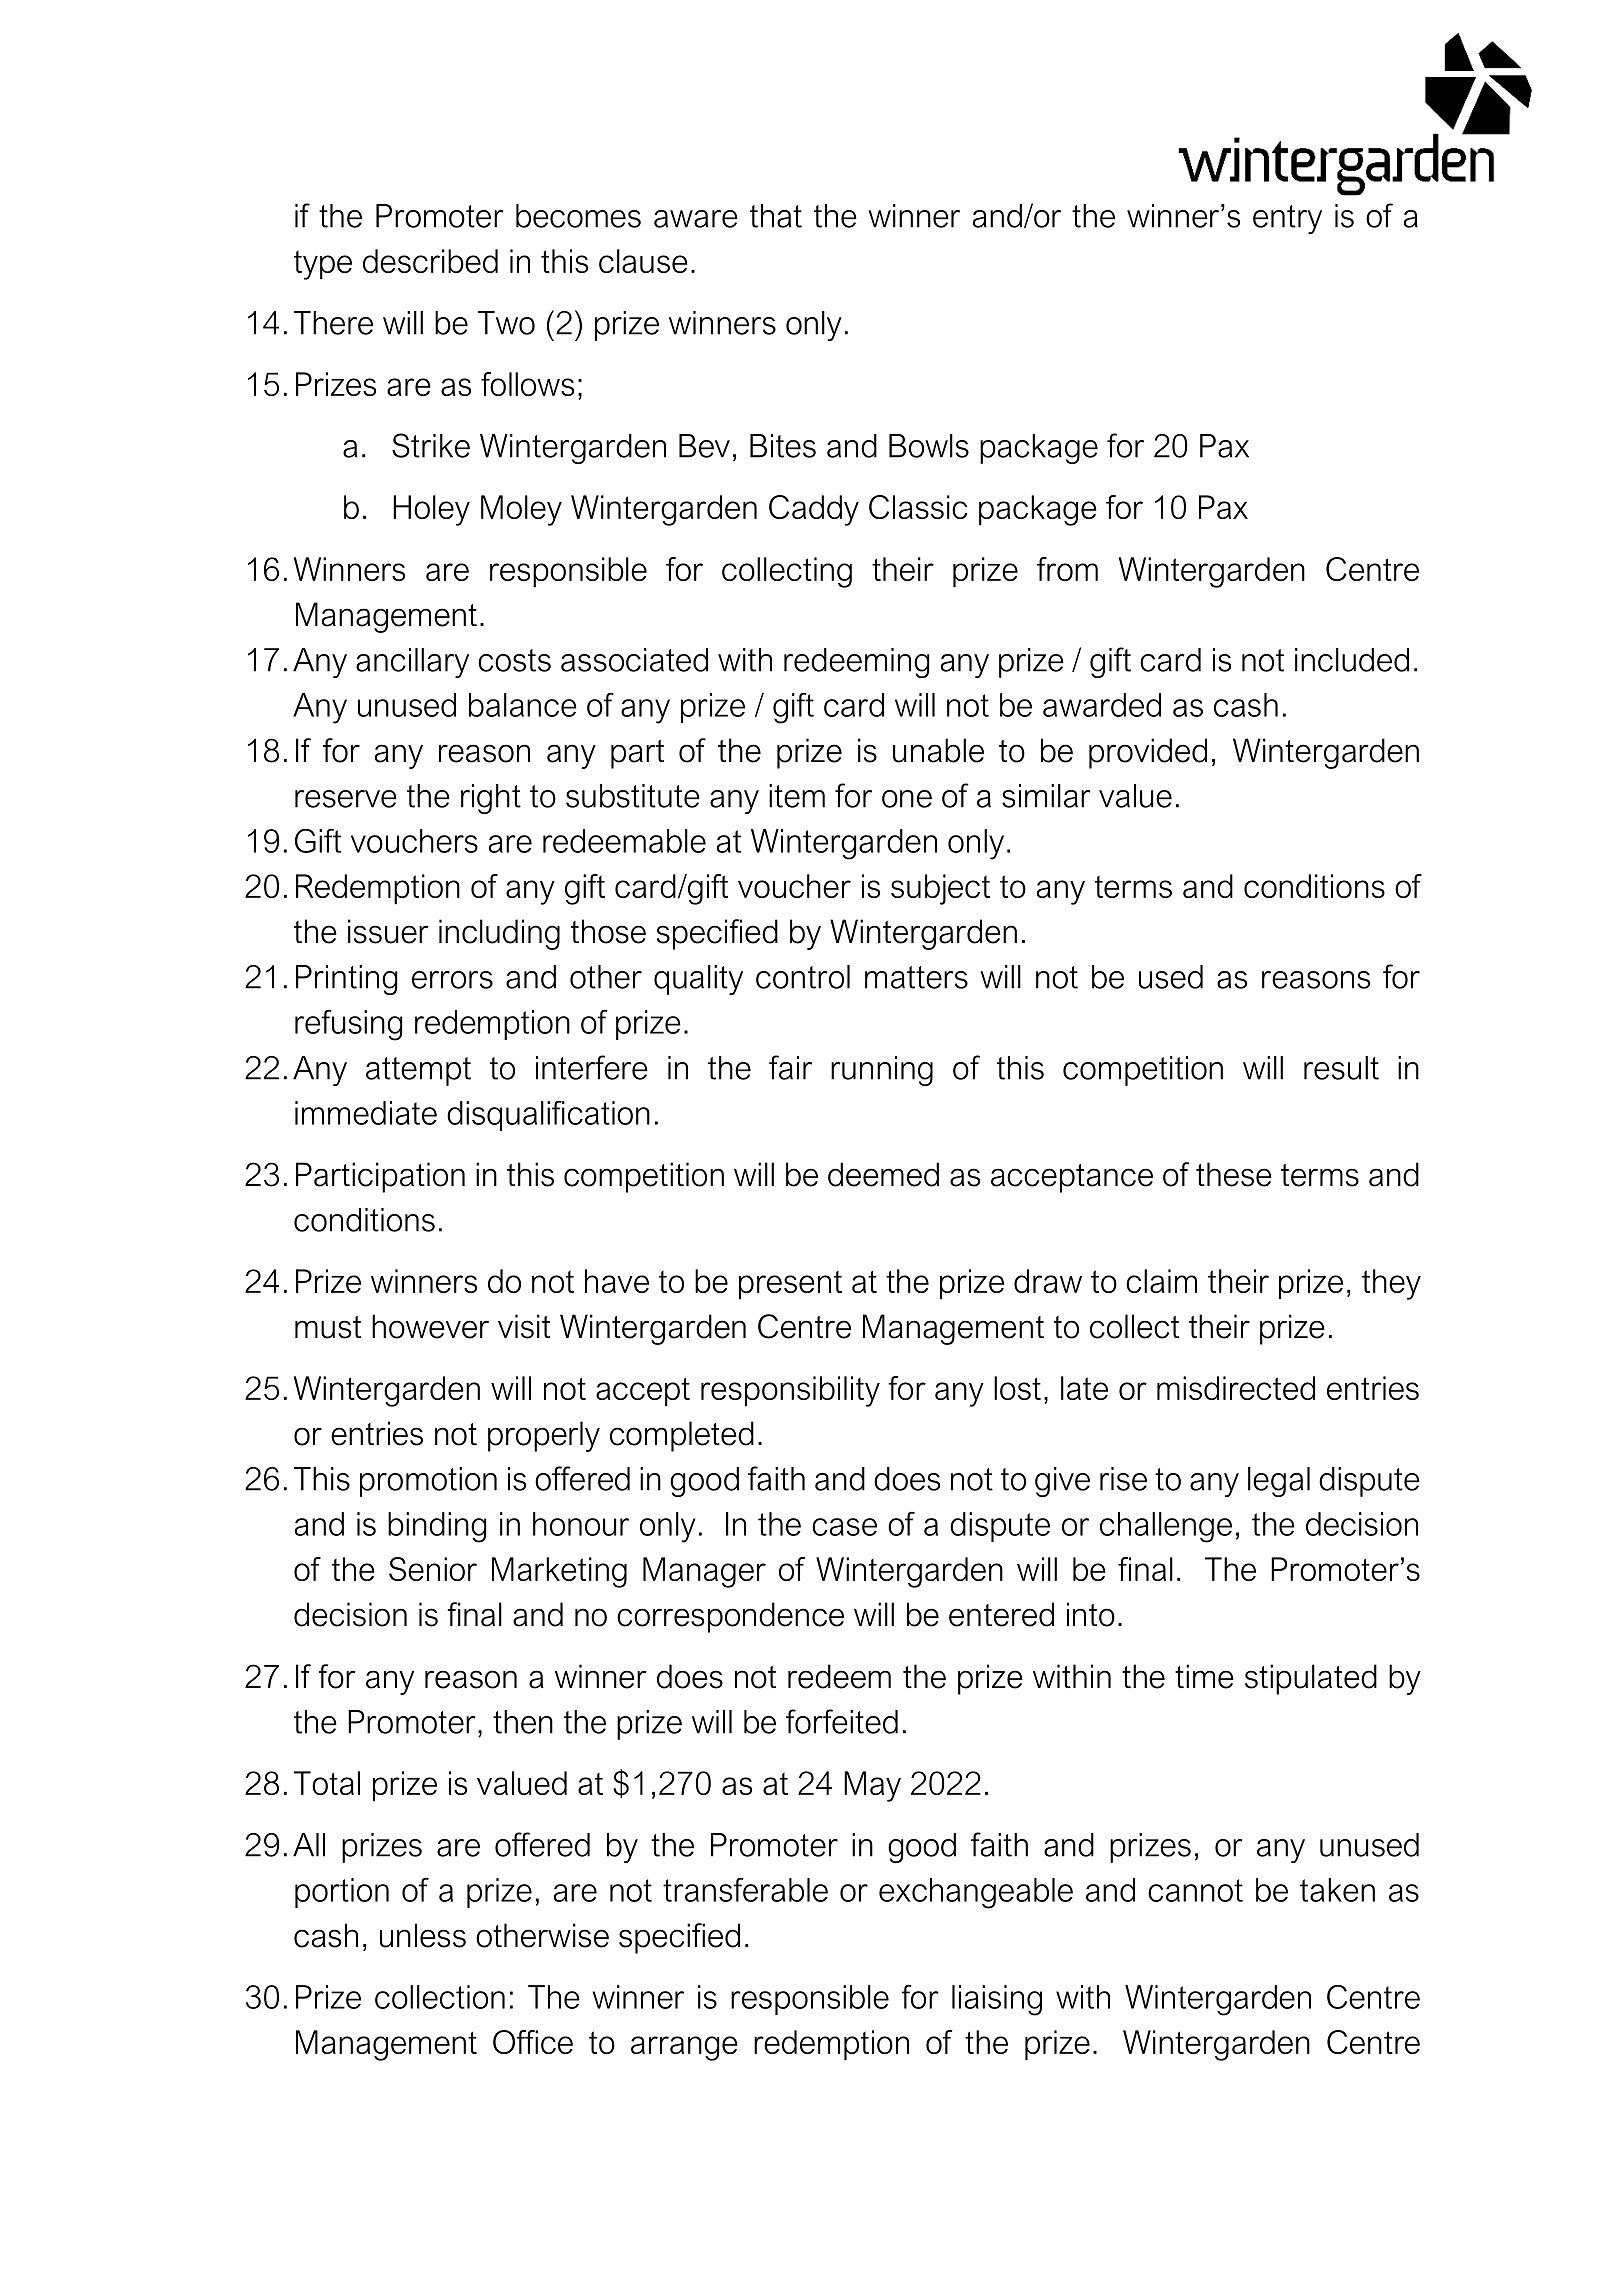 This image has height=2285, width=1616. Describe the element at coordinates (412, 663) in the image. I see `ancillary` at that location.
